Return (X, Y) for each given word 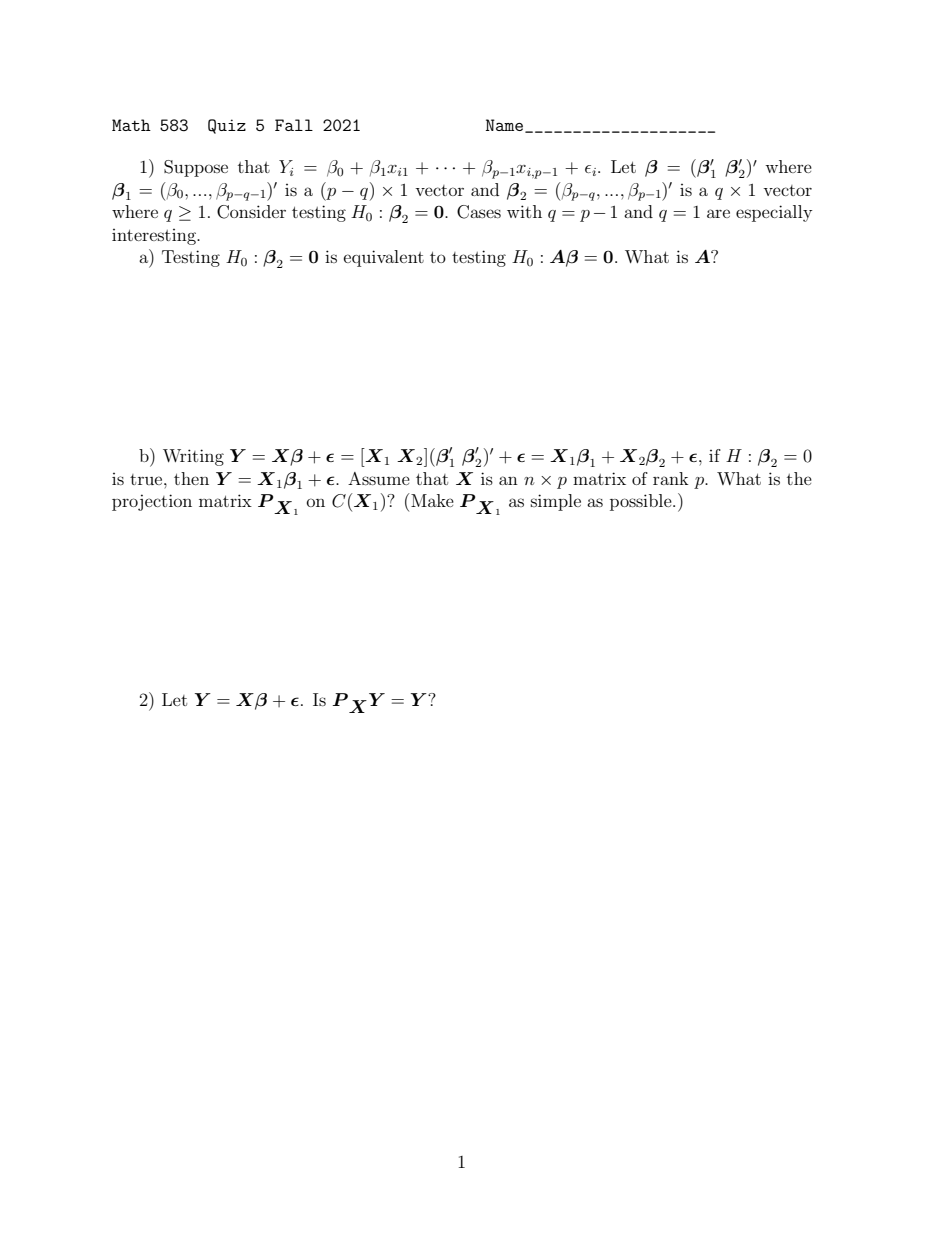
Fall (294, 125)
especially (774, 213)
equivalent (384, 258)
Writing (193, 457)
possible (642, 502)
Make (432, 500)
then (191, 478)
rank (671, 478)
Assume (379, 478)
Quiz (227, 126)
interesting (155, 237)
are (718, 213)
